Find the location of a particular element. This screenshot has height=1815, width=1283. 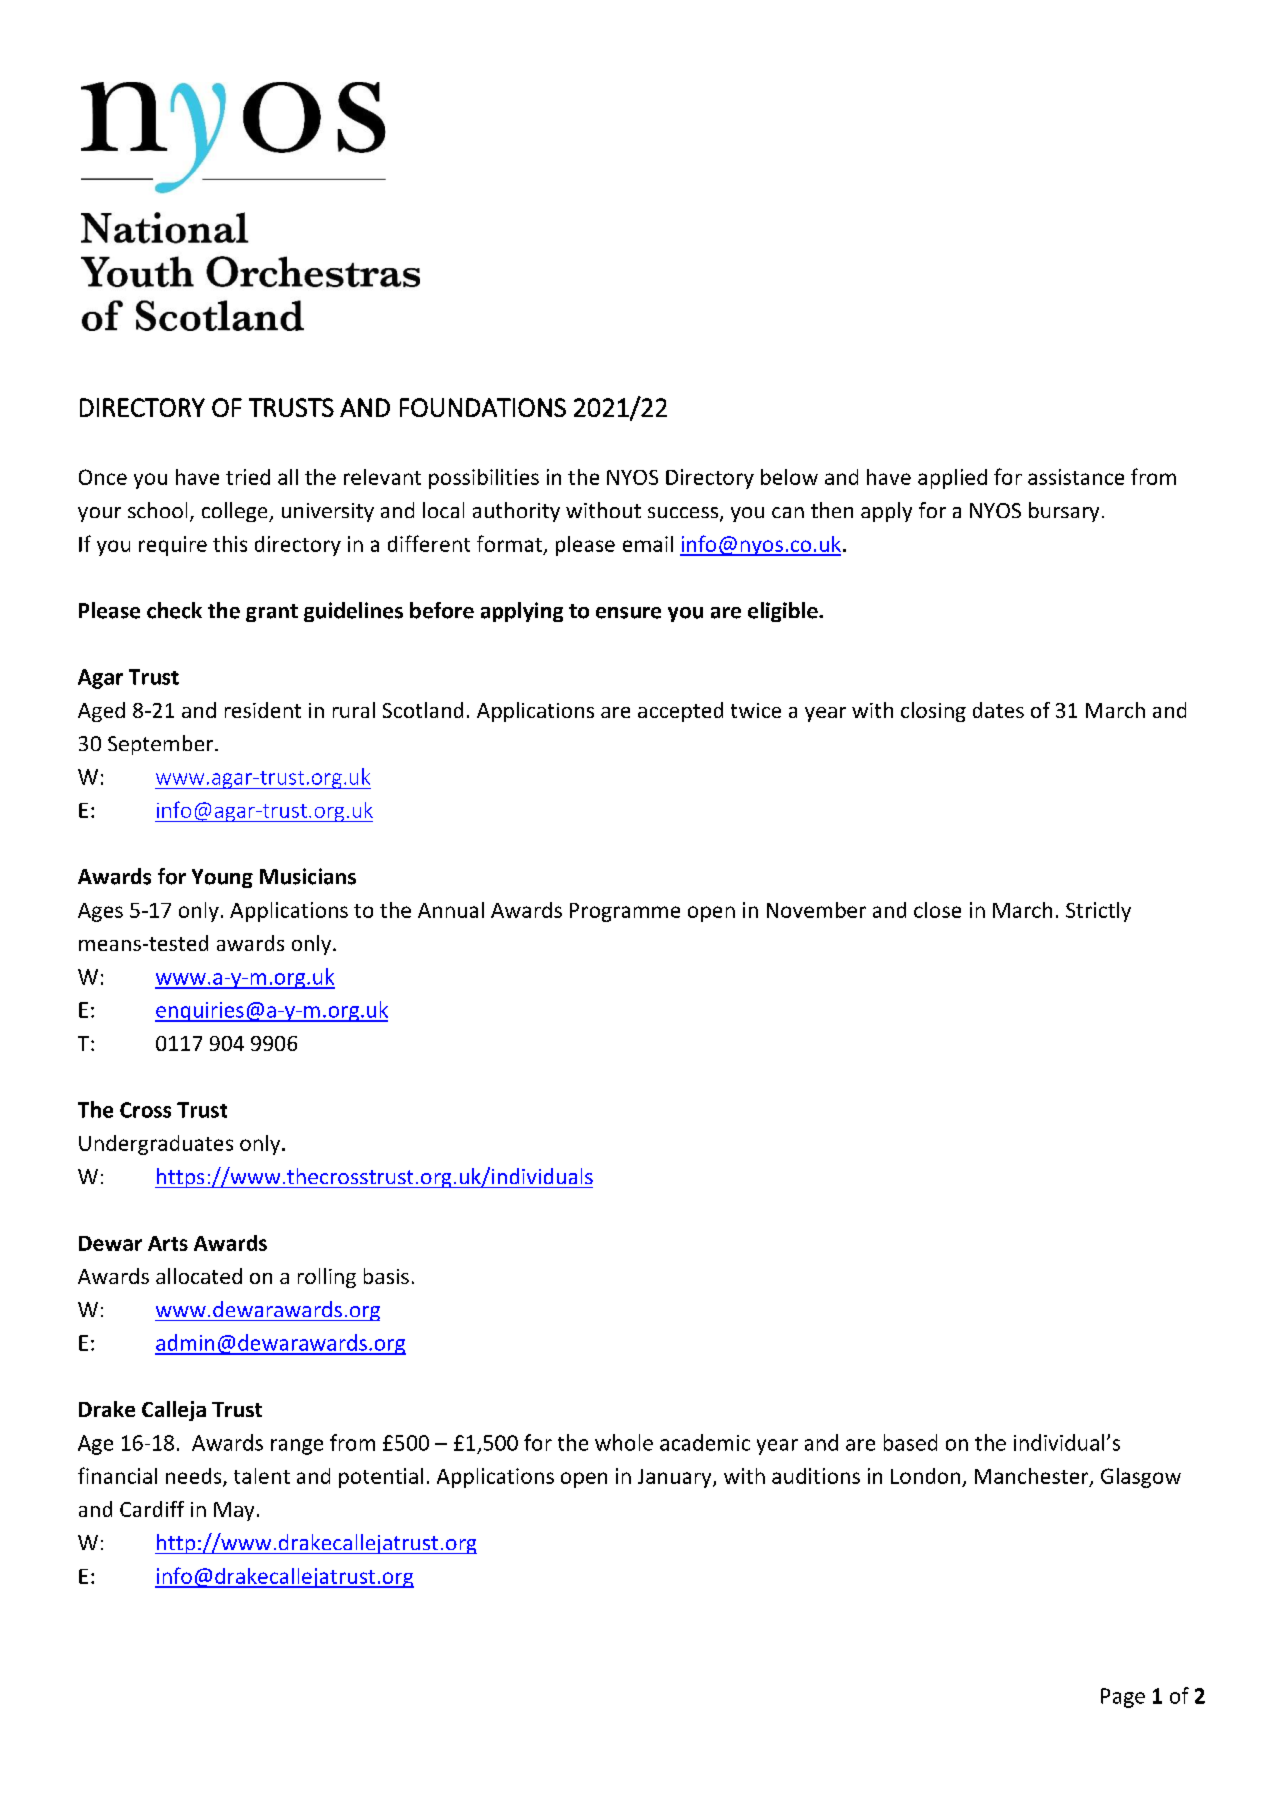

dates is located at coordinates (998, 710).
